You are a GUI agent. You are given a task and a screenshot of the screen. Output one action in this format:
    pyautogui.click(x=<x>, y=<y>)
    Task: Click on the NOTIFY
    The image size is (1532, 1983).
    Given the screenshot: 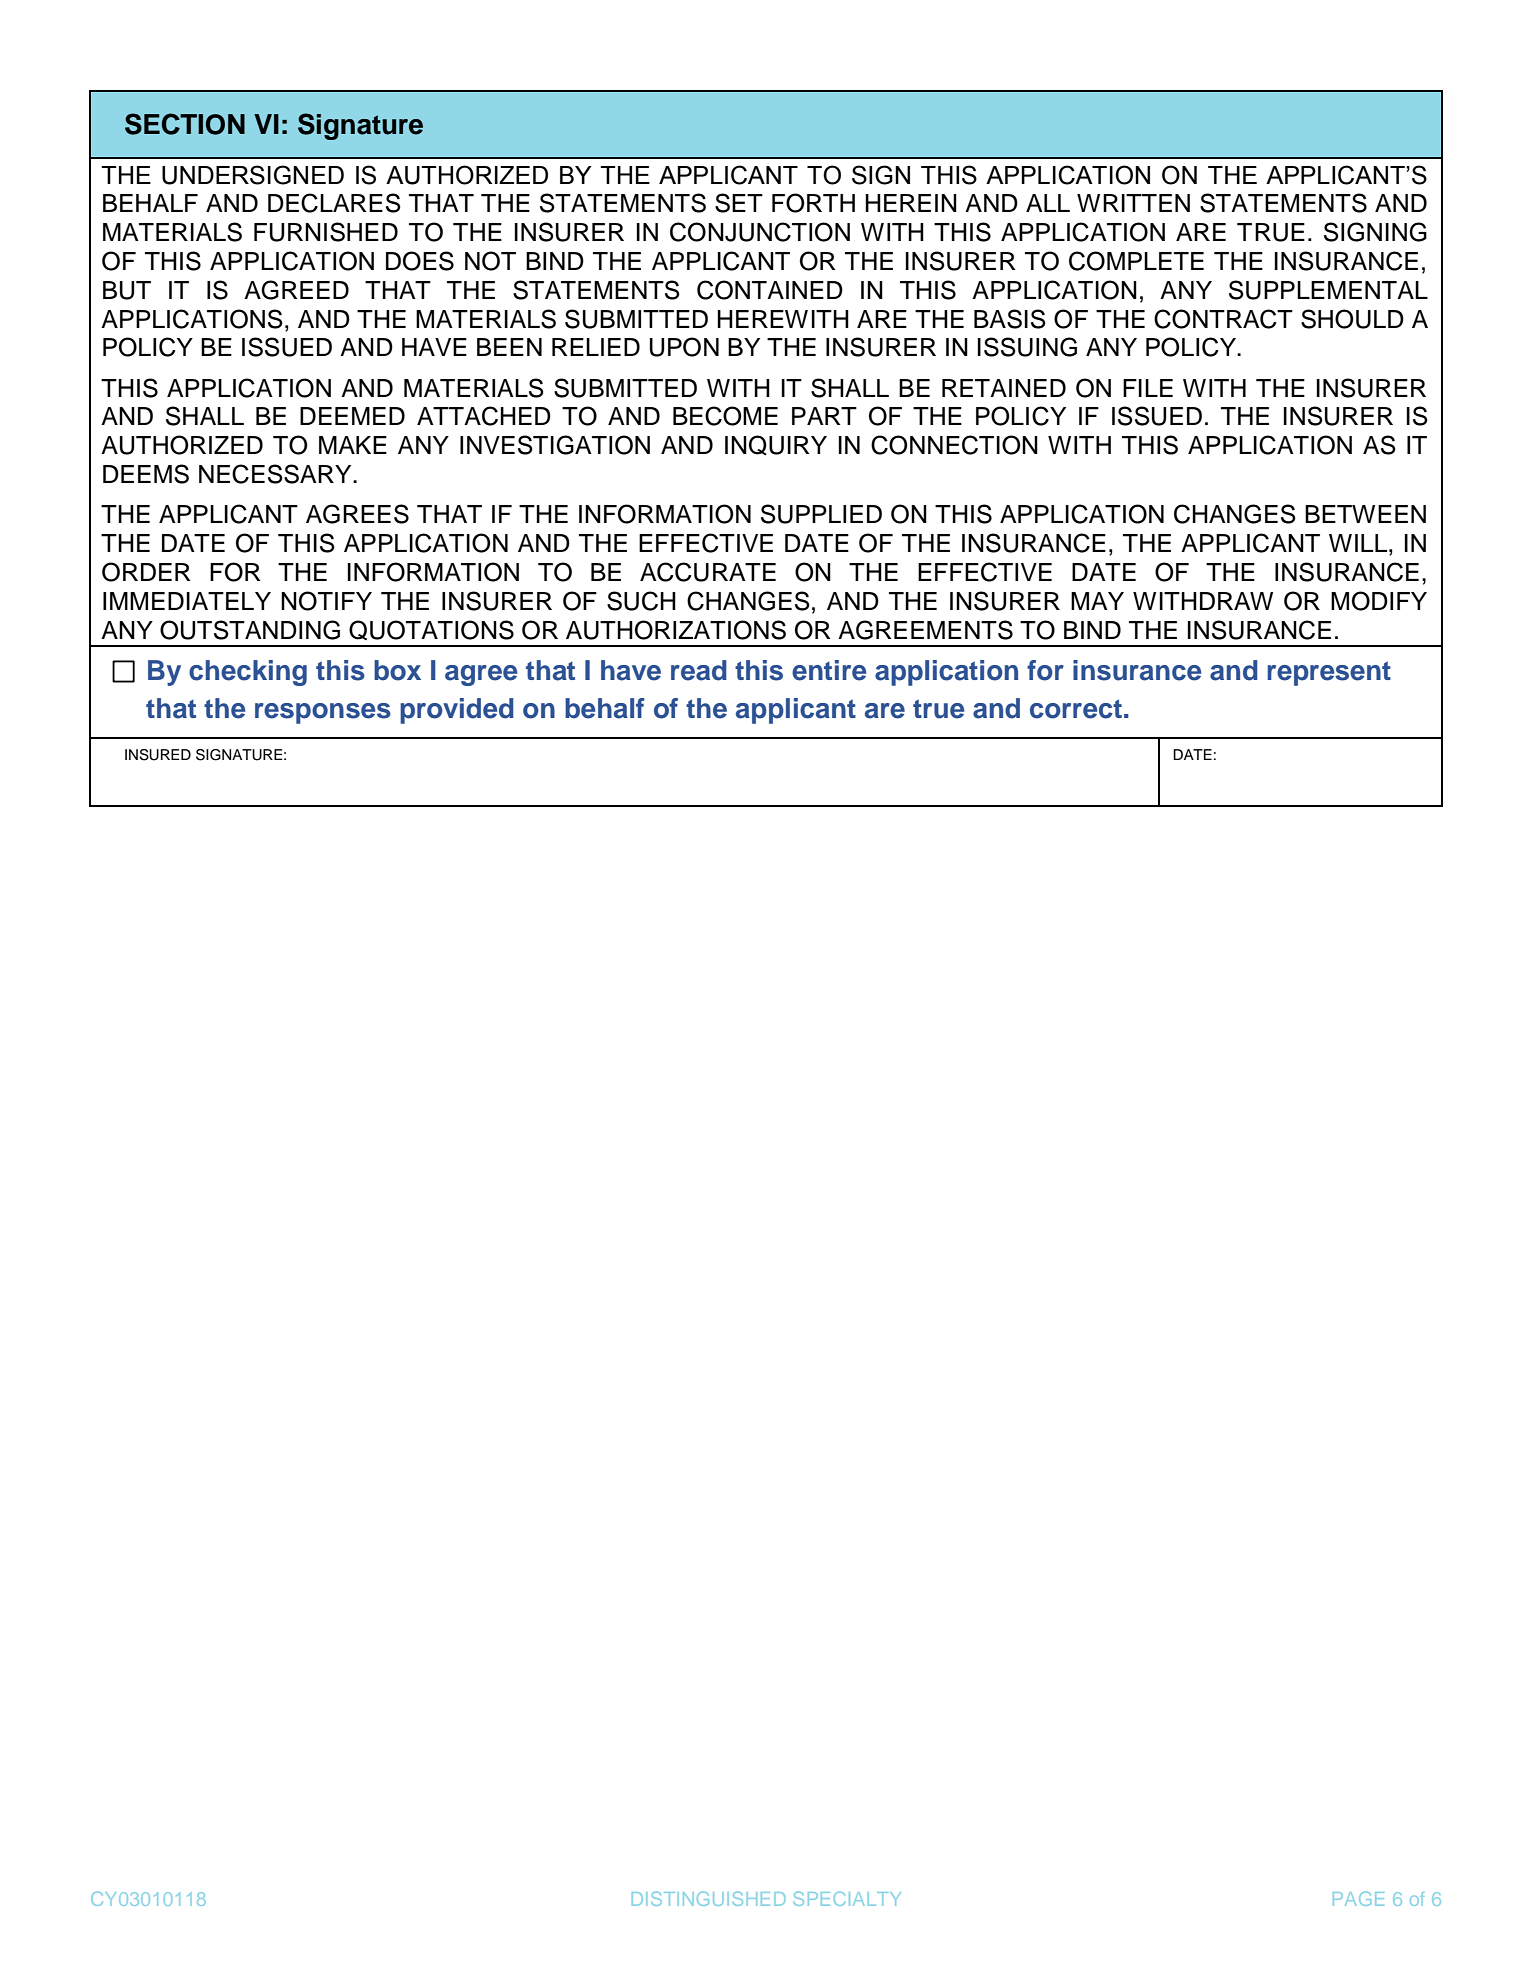 What is the action you would take?
    pyautogui.click(x=326, y=601)
